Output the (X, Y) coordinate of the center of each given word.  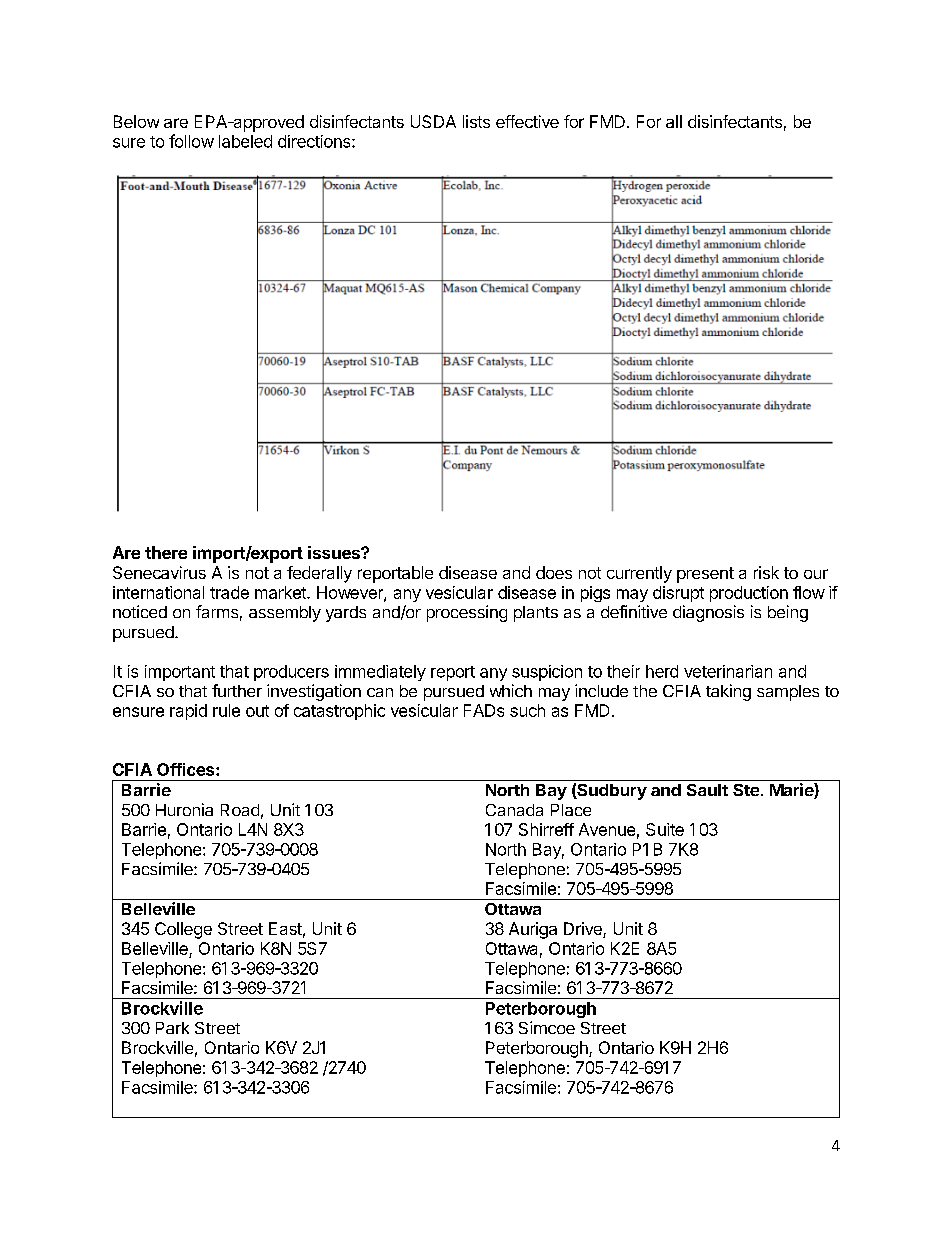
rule (226, 710)
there (166, 552)
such (527, 710)
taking (728, 692)
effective (527, 121)
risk (766, 572)
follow (191, 141)
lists (476, 121)
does (554, 572)
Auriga (533, 930)
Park (172, 1028)
